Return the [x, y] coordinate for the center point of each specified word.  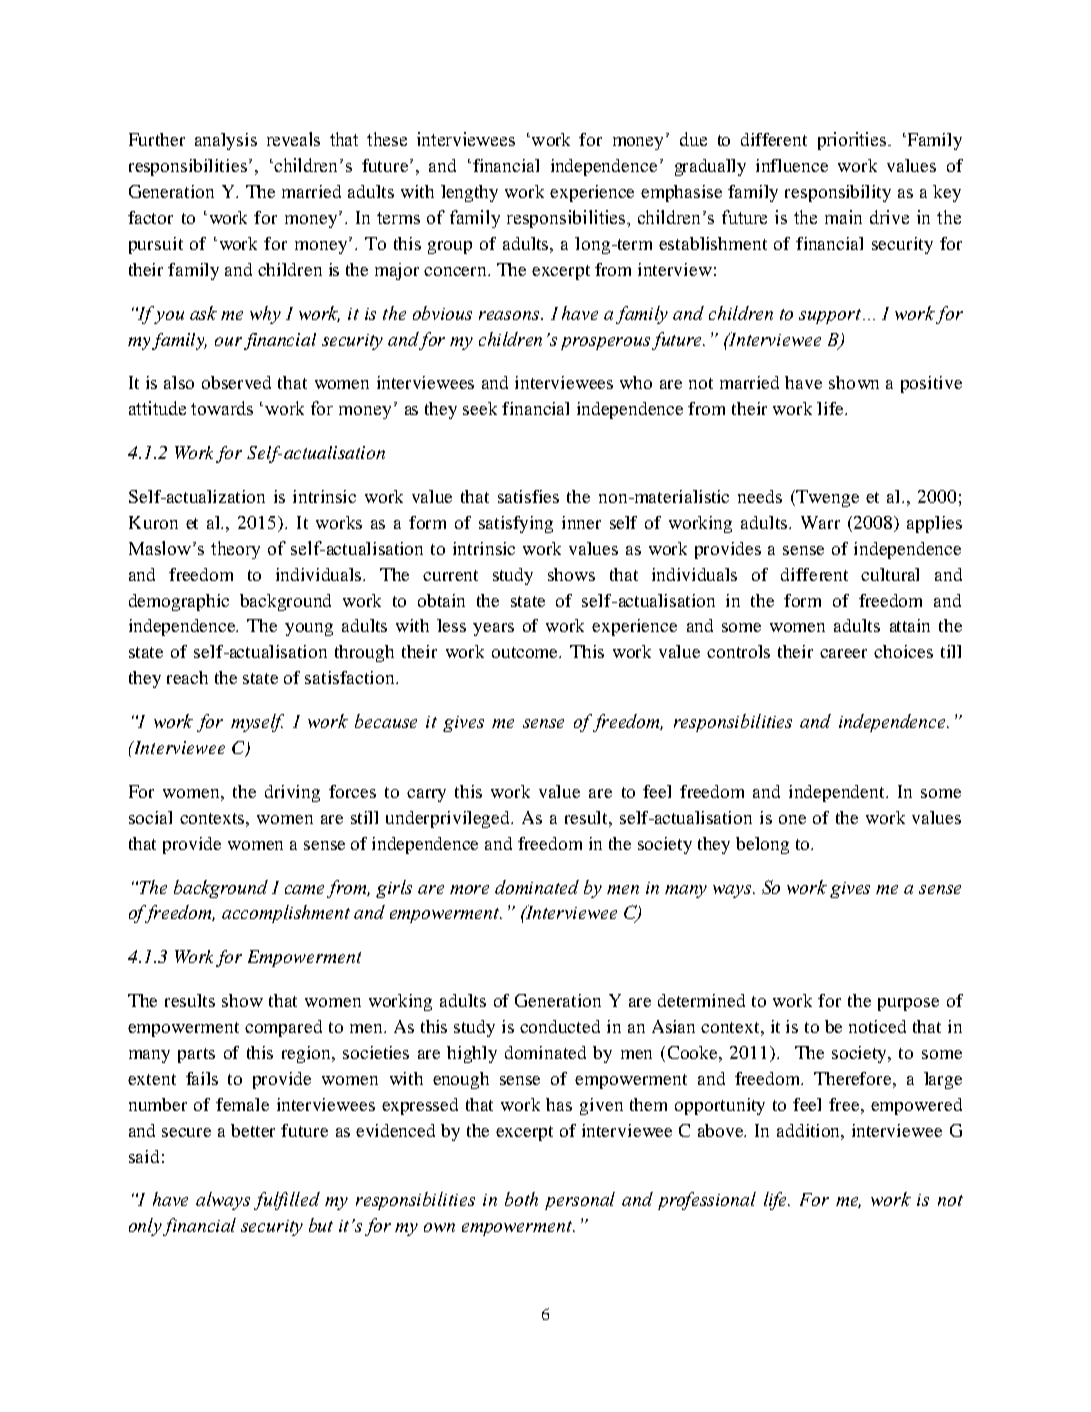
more [469, 889]
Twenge [826, 498]
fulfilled [287, 1201]
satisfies [528, 496]
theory [235, 550]
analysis [226, 141]
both [521, 1199]
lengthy [469, 193]
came [304, 889]
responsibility [838, 193]
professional [707, 1201]
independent [838, 793]
